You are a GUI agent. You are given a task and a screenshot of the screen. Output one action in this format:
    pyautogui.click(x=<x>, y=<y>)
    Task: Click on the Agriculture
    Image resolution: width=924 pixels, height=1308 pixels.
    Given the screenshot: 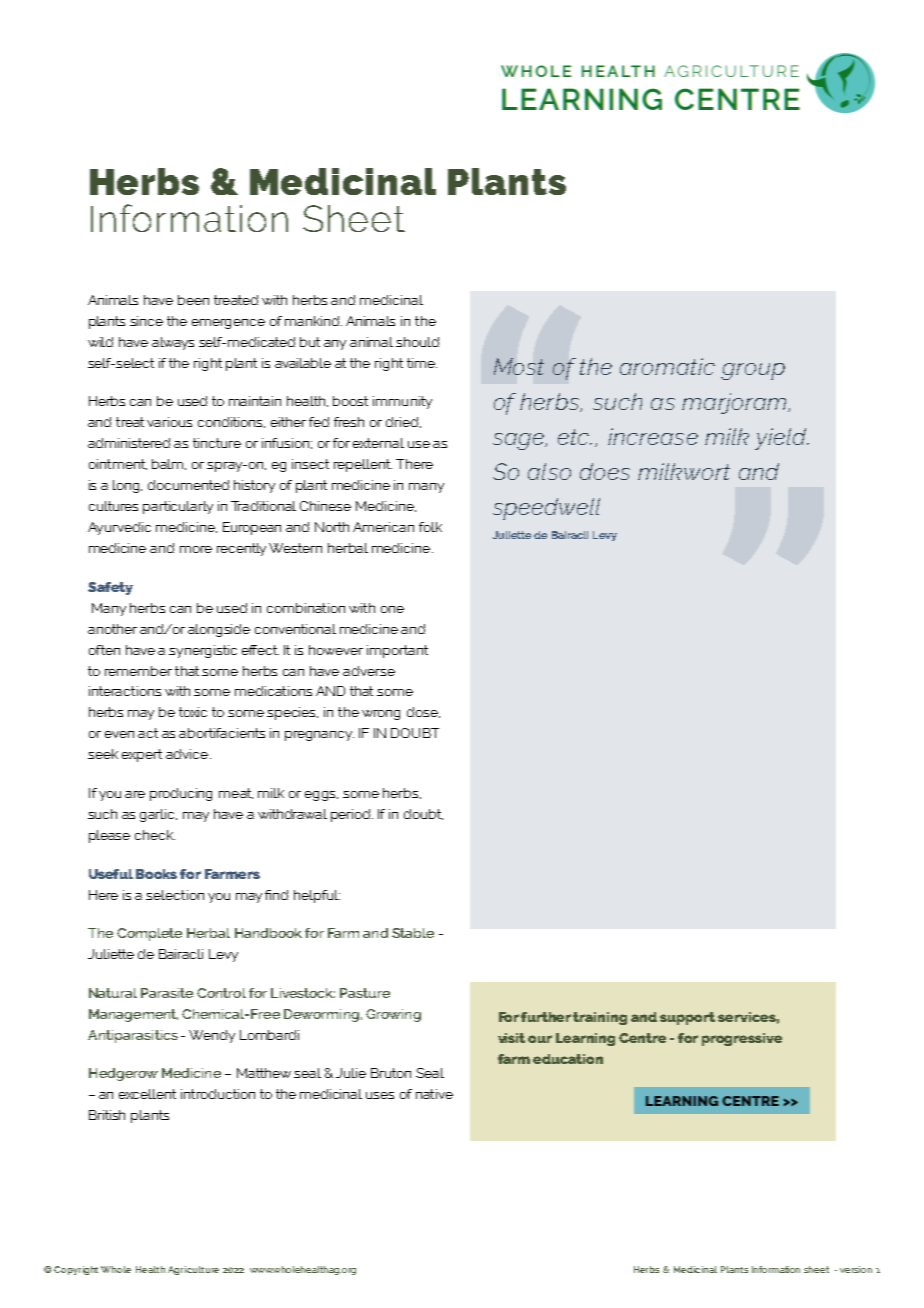 What is the action you would take?
    pyautogui.click(x=193, y=1270)
